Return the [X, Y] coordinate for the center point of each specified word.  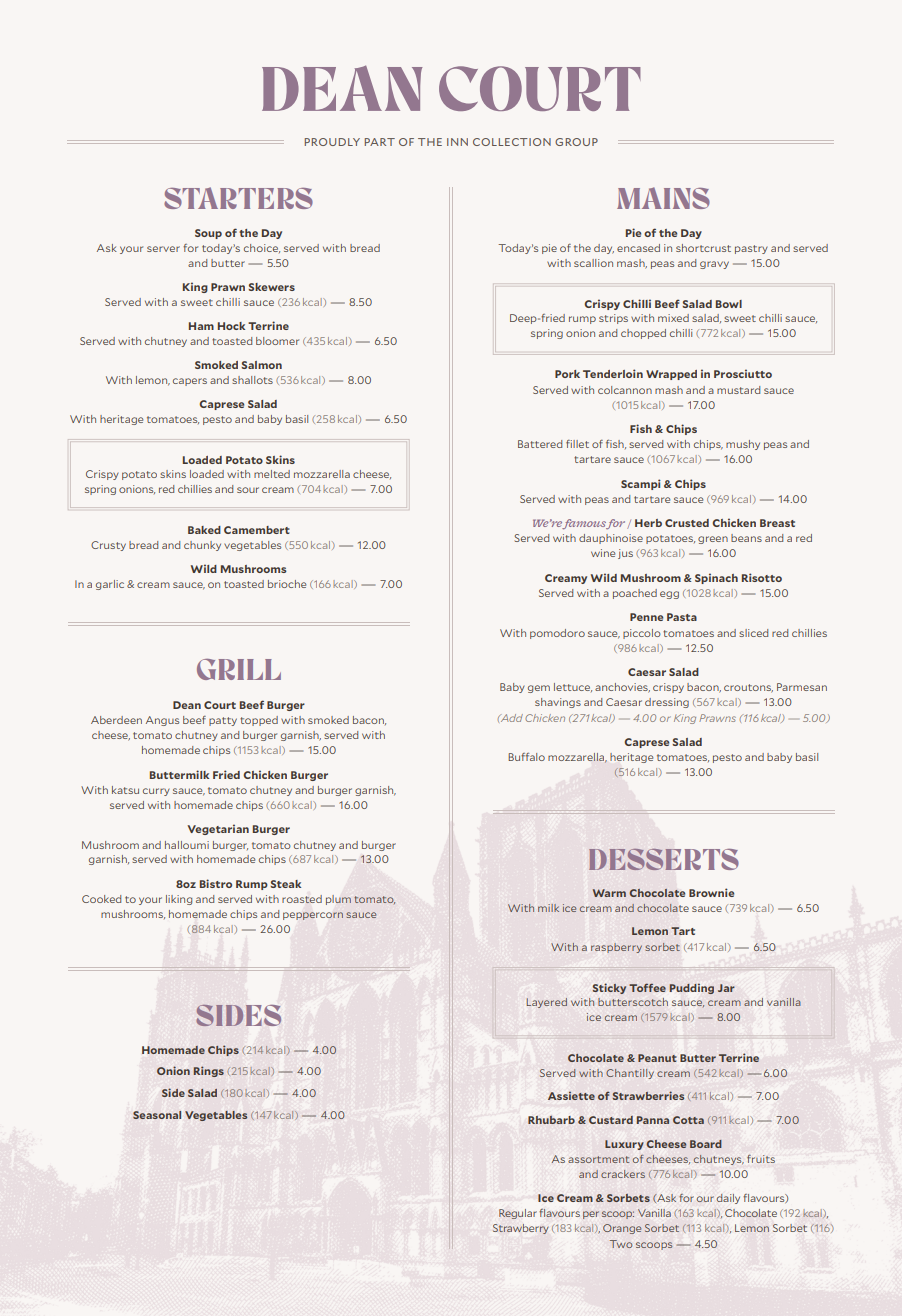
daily [728, 1199]
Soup [208, 234]
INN [457, 142]
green [713, 540]
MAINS [663, 198]
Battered [540, 444]
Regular [518, 1214]
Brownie [711, 892]
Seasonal [157, 1115]
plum [338, 900]
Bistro [216, 883]
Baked [204, 530]
